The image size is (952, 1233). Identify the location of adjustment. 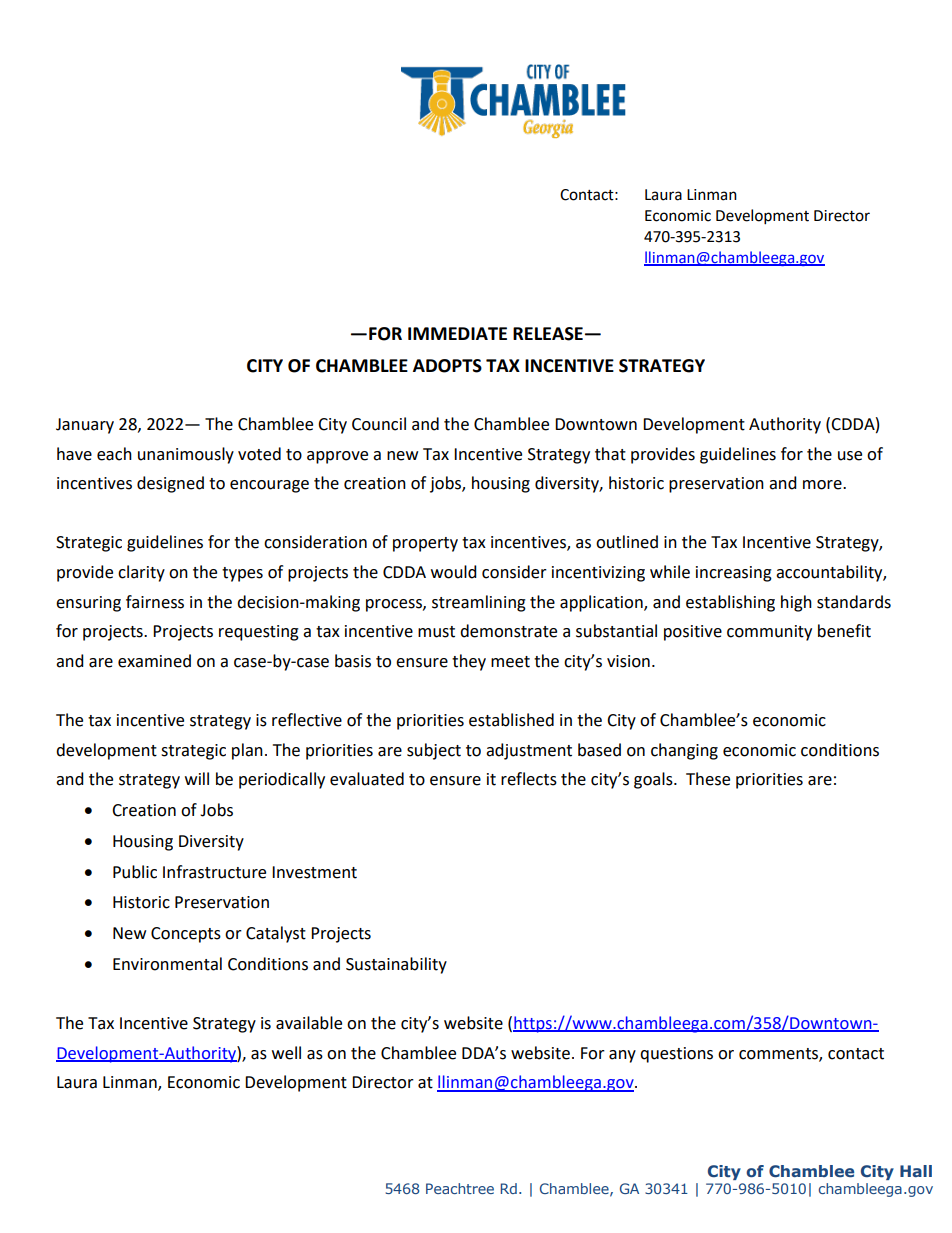
(529, 751).
